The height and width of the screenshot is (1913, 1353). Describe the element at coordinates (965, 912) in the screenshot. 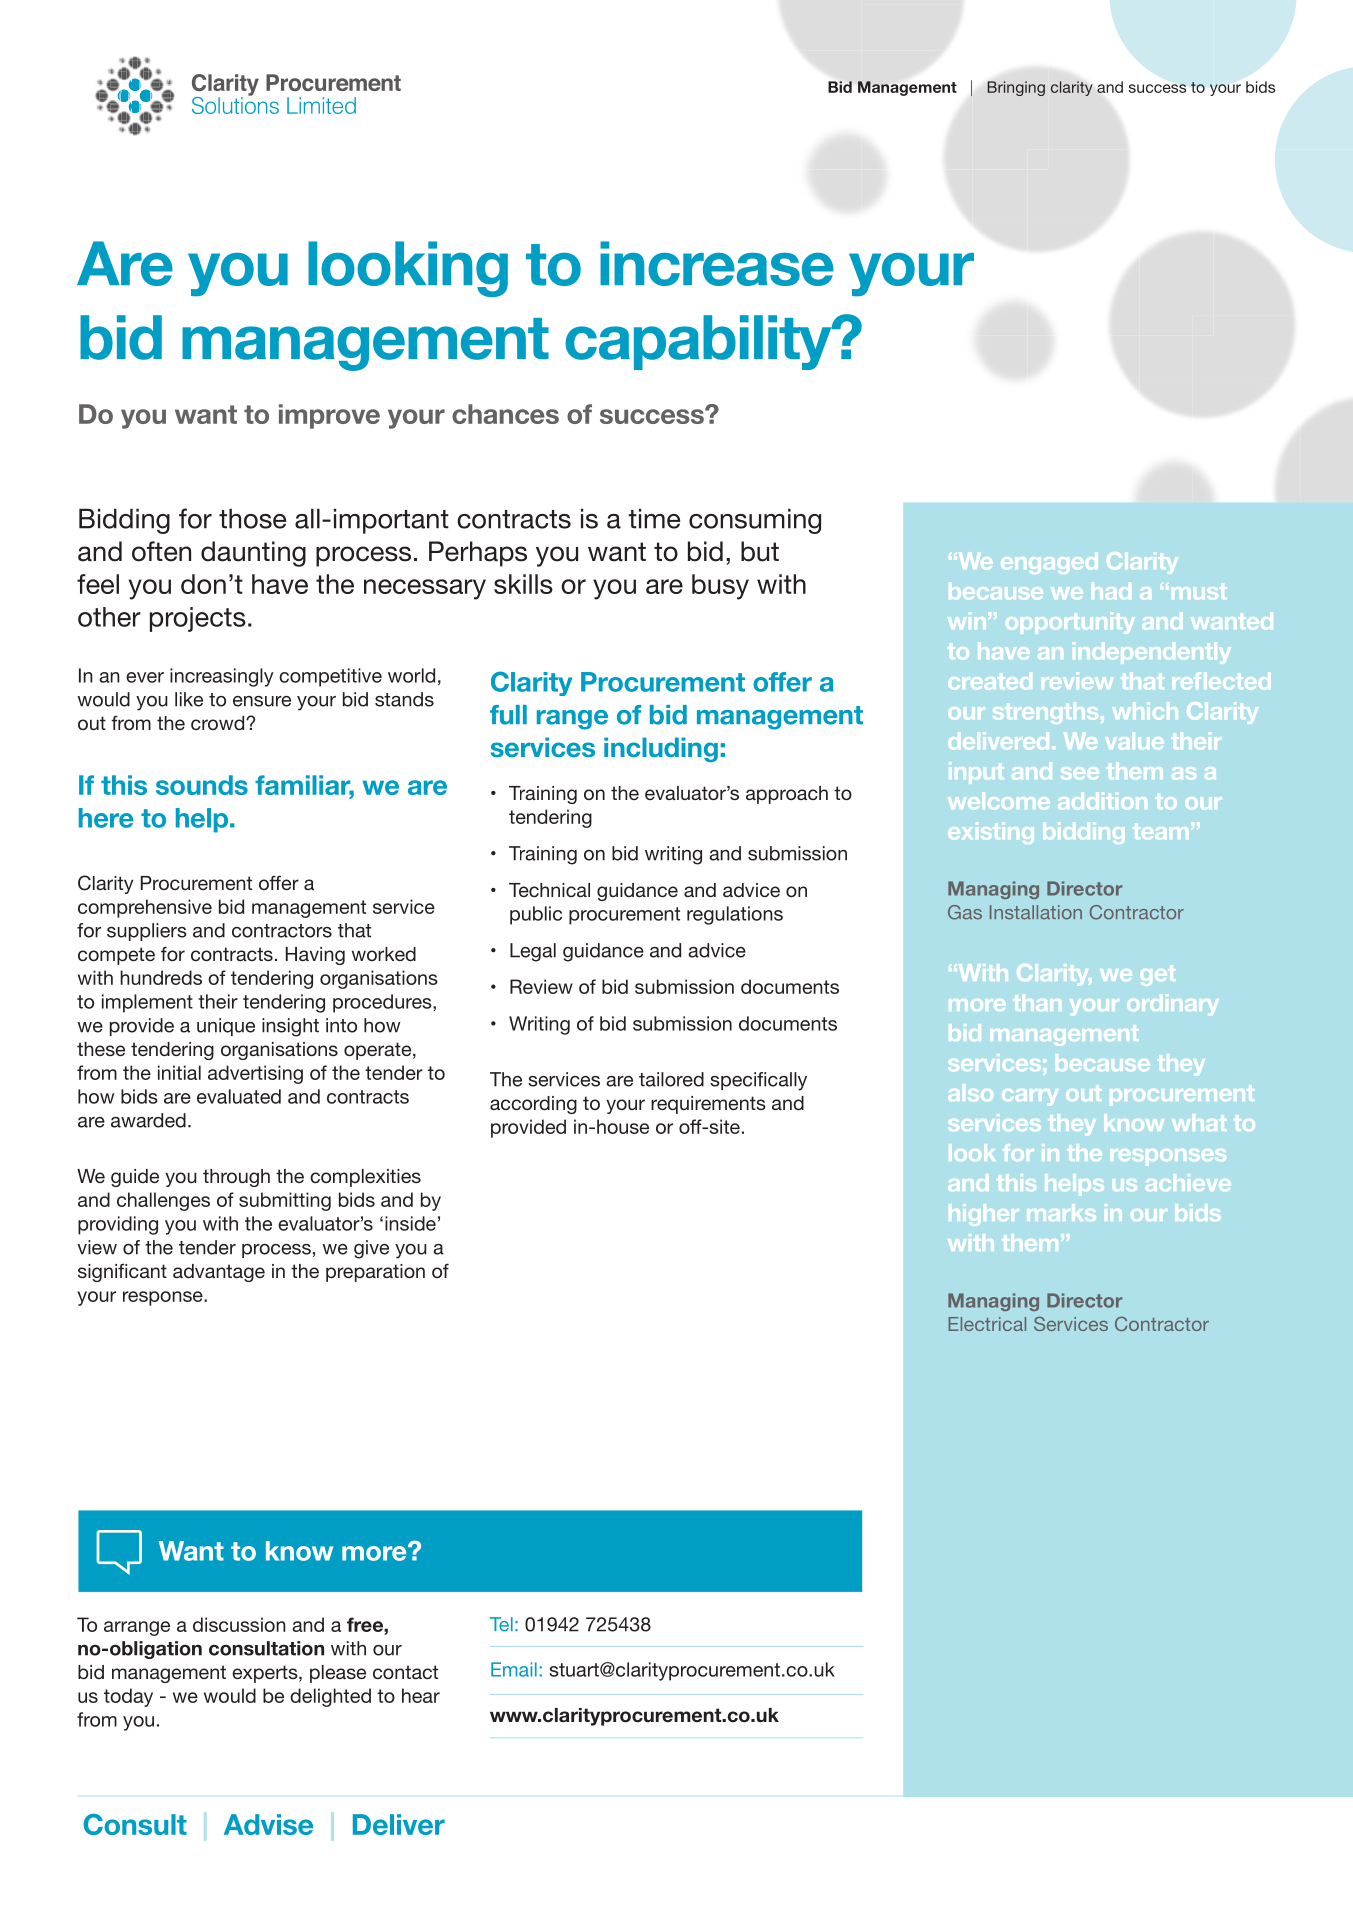

I see `Gas` at that location.
